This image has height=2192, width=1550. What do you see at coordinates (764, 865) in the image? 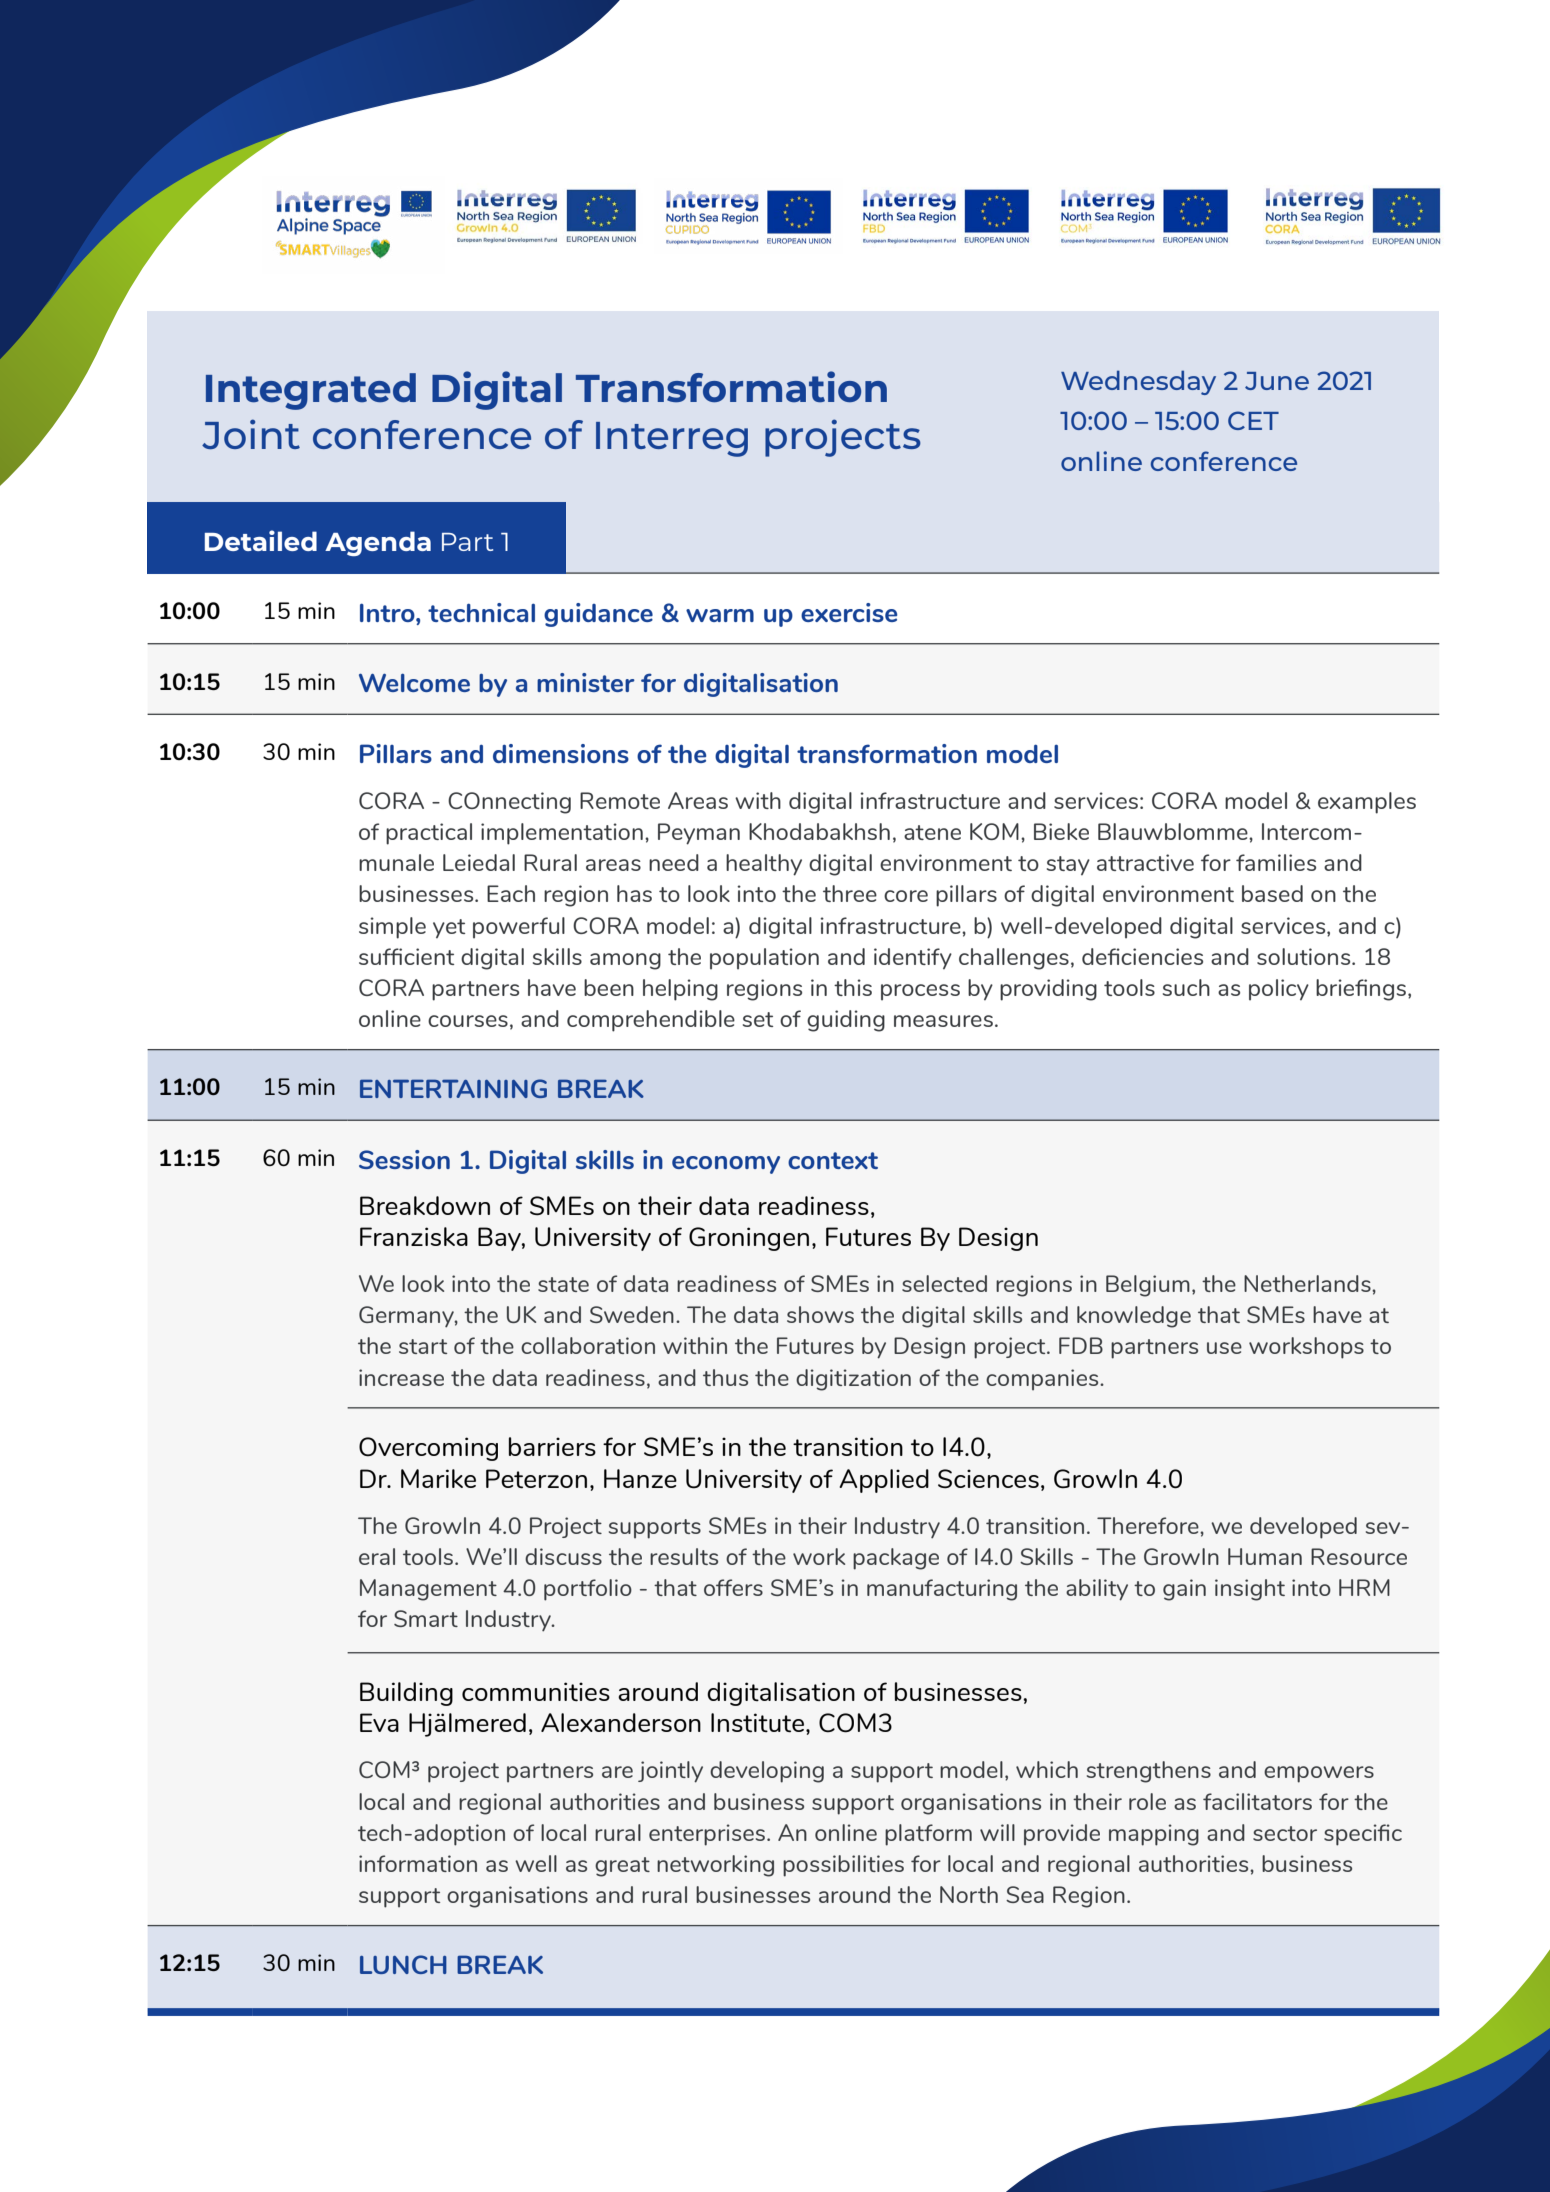
I see `healthy` at bounding box center [764, 865].
